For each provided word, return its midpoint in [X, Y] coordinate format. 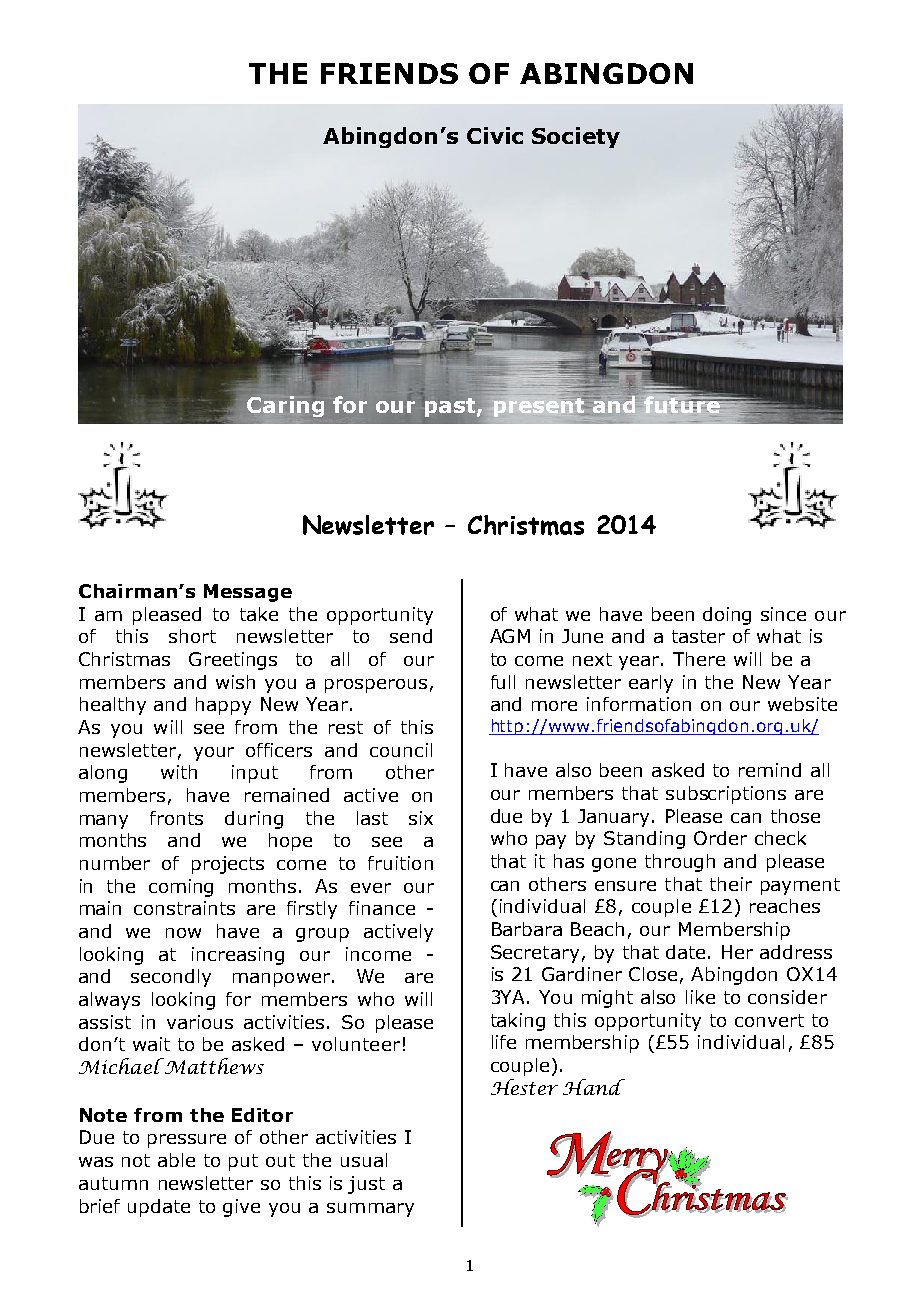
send [411, 636]
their [731, 884]
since [783, 614]
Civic [495, 135]
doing [727, 616]
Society [576, 137]
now [183, 933]
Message [248, 593]
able [176, 1160]
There [699, 659]
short [192, 636]
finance [382, 908]
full [503, 682]
